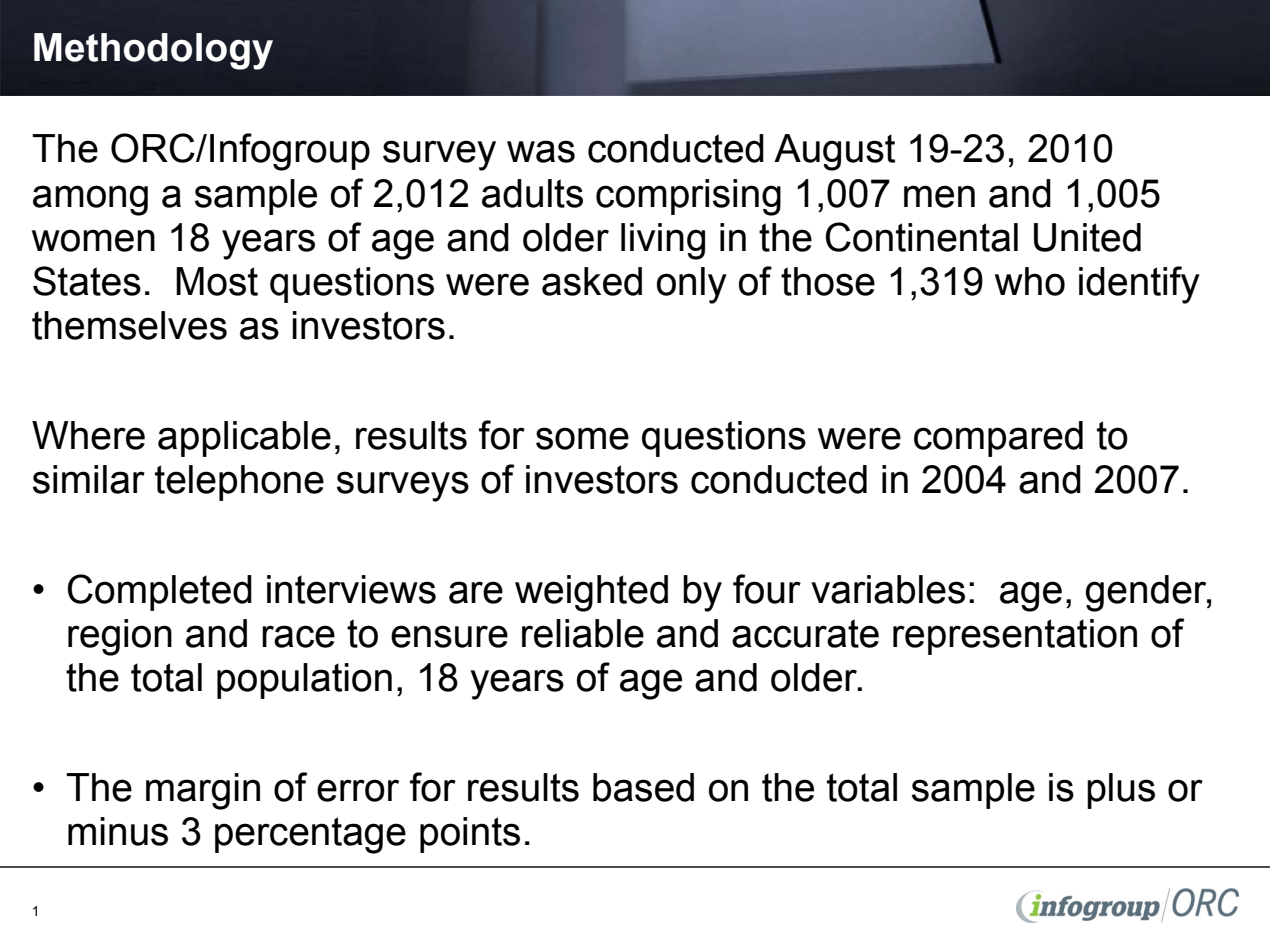  Describe the element at coordinates (153, 51) in the page. I see `Methodology` at that location.
